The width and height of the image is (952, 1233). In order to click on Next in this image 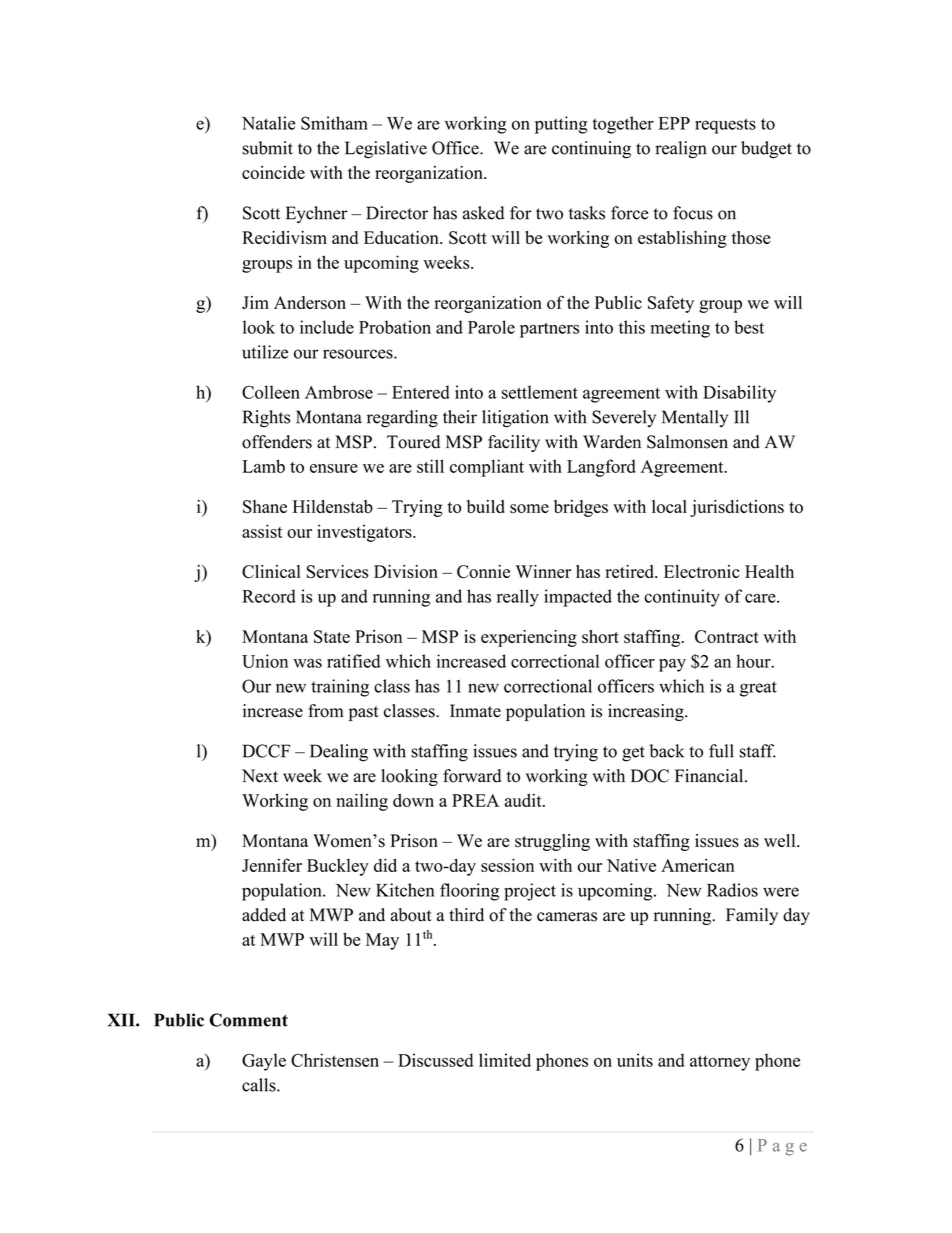, I will do `click(260, 776)`.
